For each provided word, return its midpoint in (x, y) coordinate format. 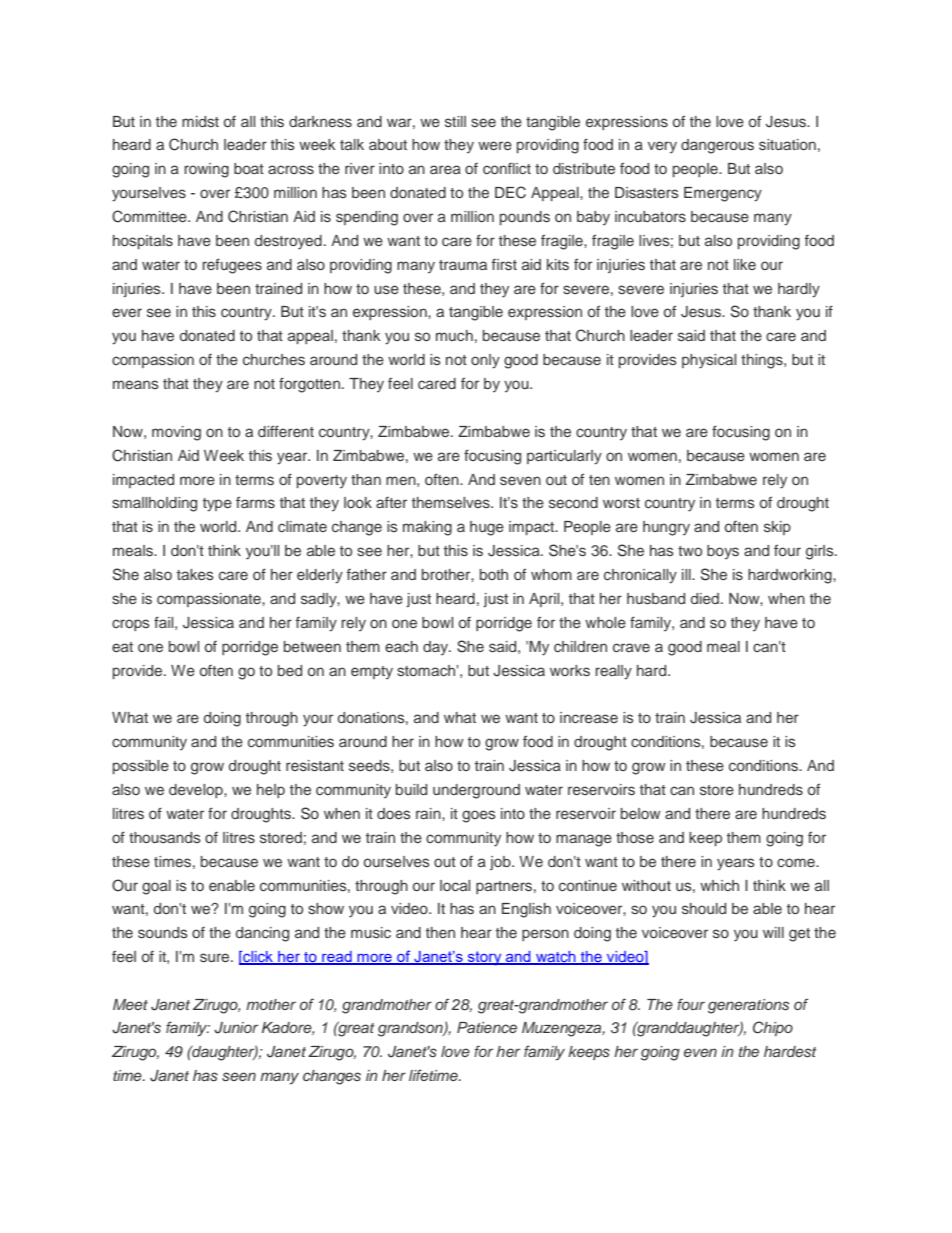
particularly (564, 457)
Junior (236, 1028)
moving (176, 433)
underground (476, 791)
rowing (206, 170)
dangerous (717, 146)
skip (777, 528)
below (641, 813)
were (495, 145)
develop (197, 791)
